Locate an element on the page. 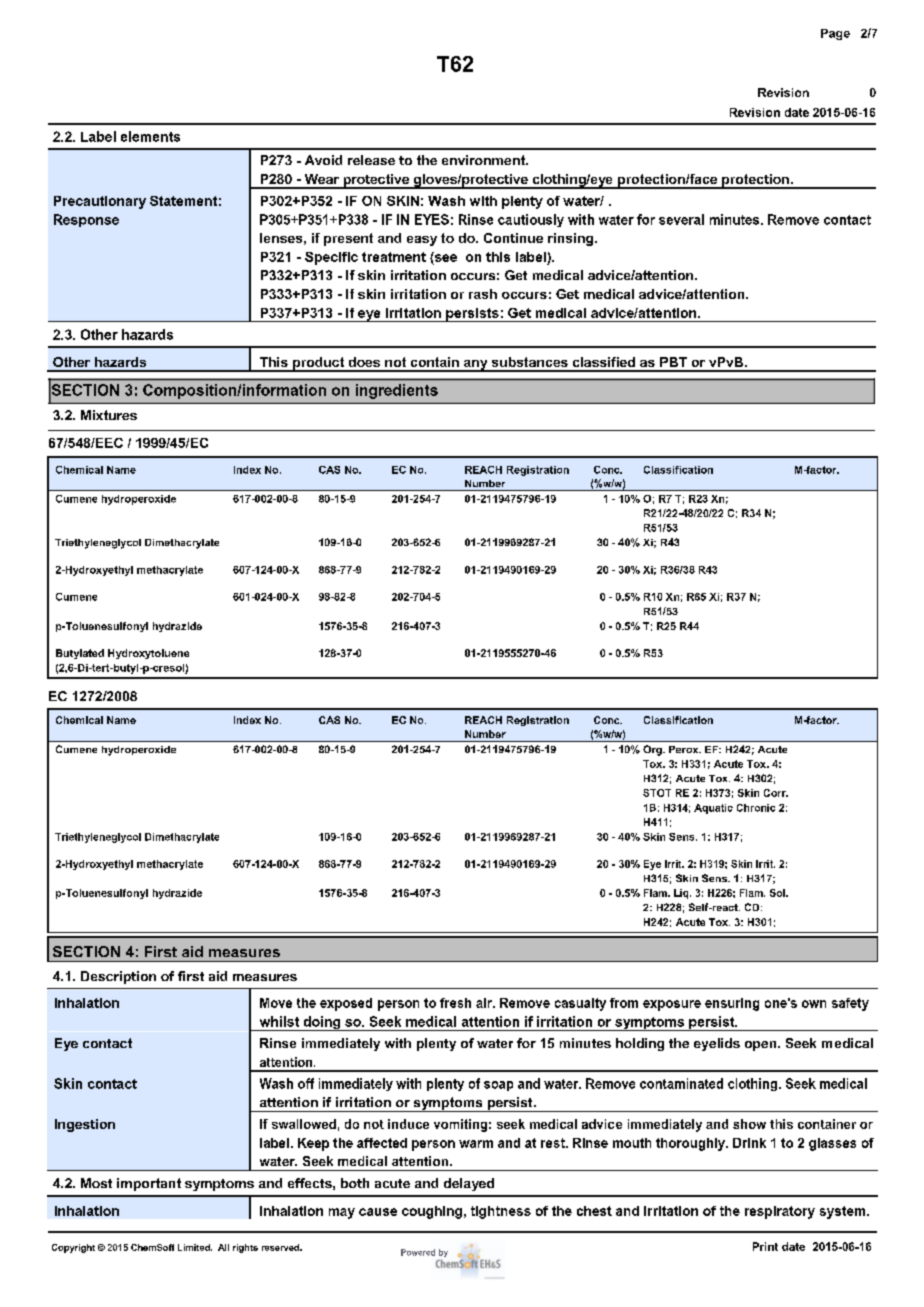 This image has height=1307, width=924. important is located at coordinates (149, 1184).
